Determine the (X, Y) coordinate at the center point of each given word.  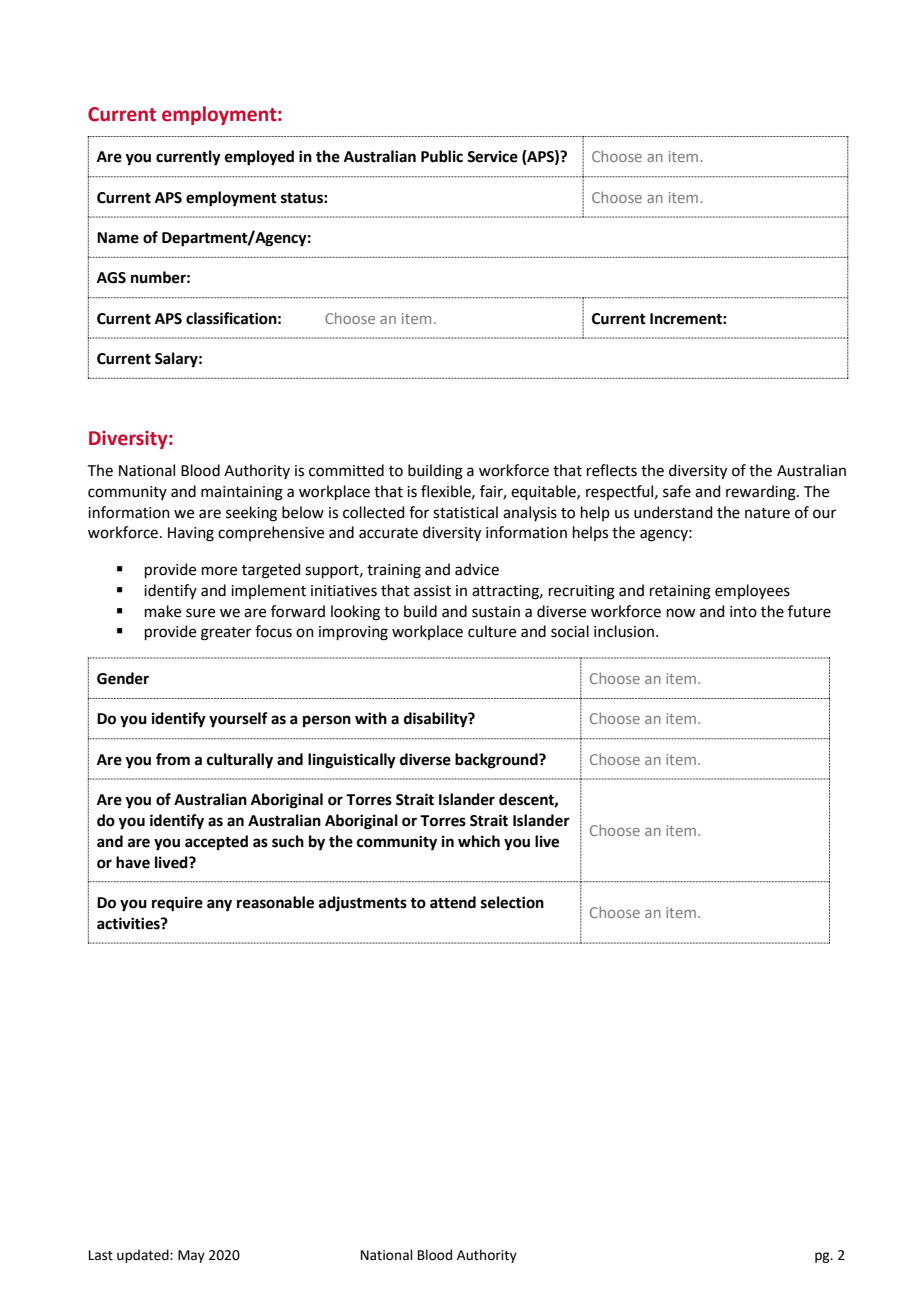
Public (442, 156)
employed (259, 158)
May (191, 1256)
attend (453, 902)
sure (200, 613)
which (479, 841)
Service (492, 156)
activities (129, 923)
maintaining (242, 493)
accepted (216, 843)
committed (346, 470)
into (743, 612)
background (497, 761)
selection (512, 902)
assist (432, 591)
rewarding (762, 493)
